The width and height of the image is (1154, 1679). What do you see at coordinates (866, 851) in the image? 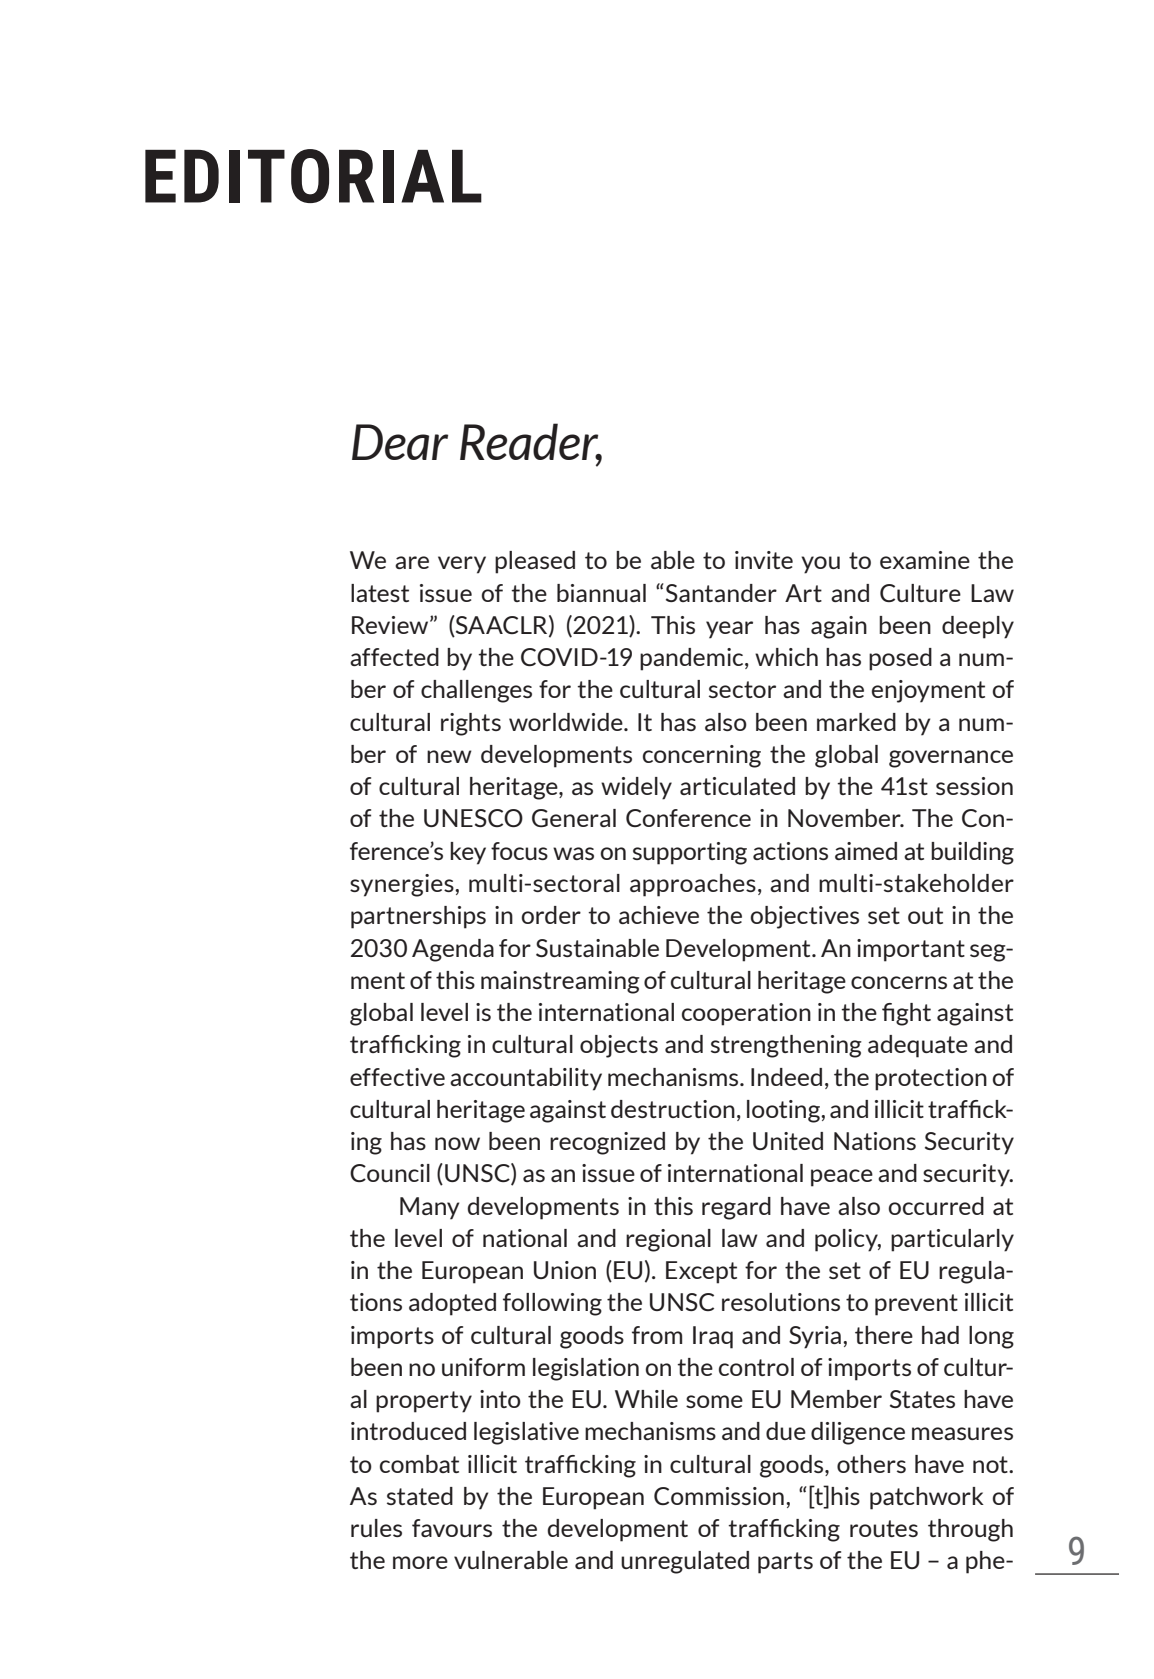
I see `aimed` at bounding box center [866, 851].
